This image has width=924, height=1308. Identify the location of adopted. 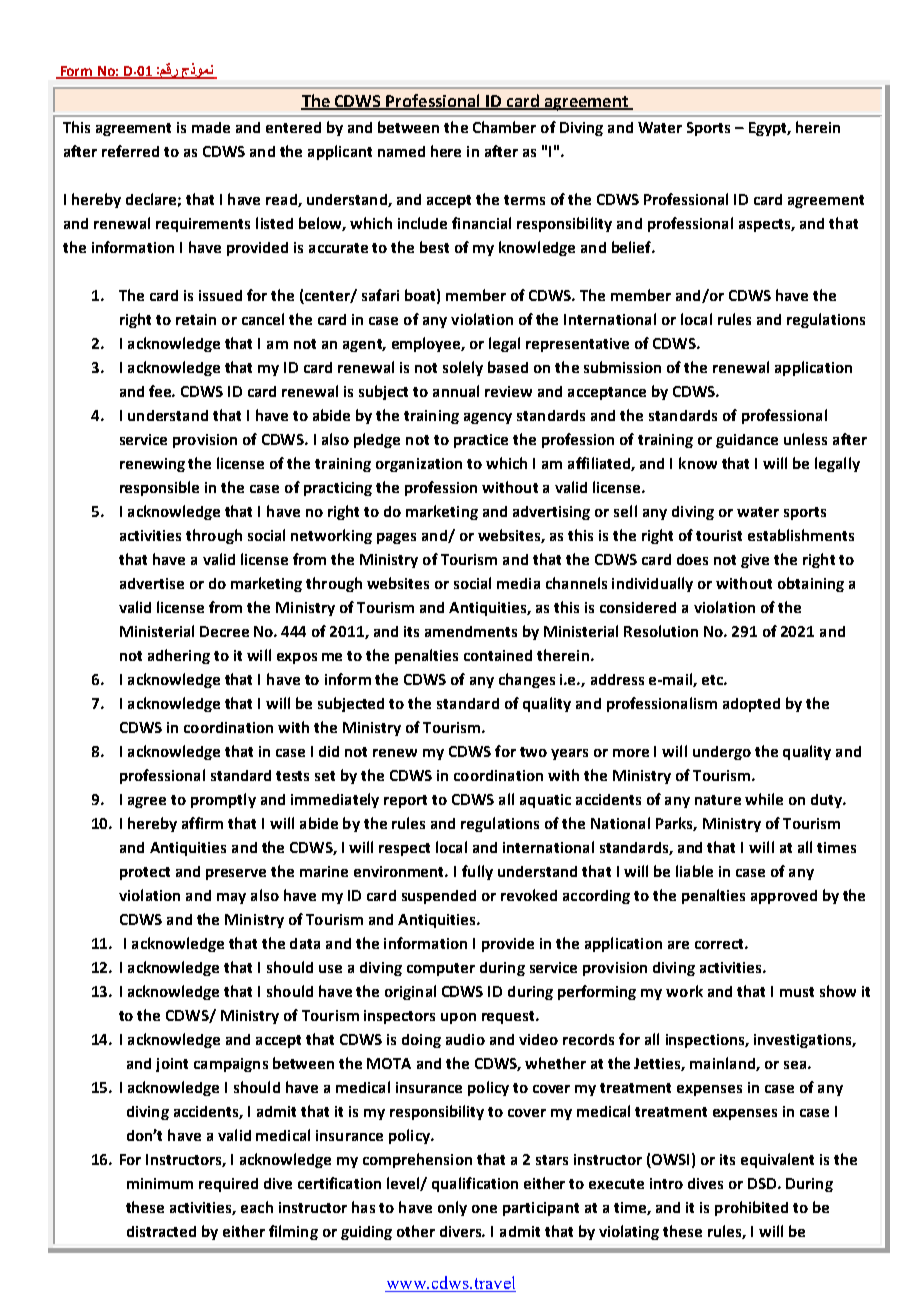
(751, 705).
